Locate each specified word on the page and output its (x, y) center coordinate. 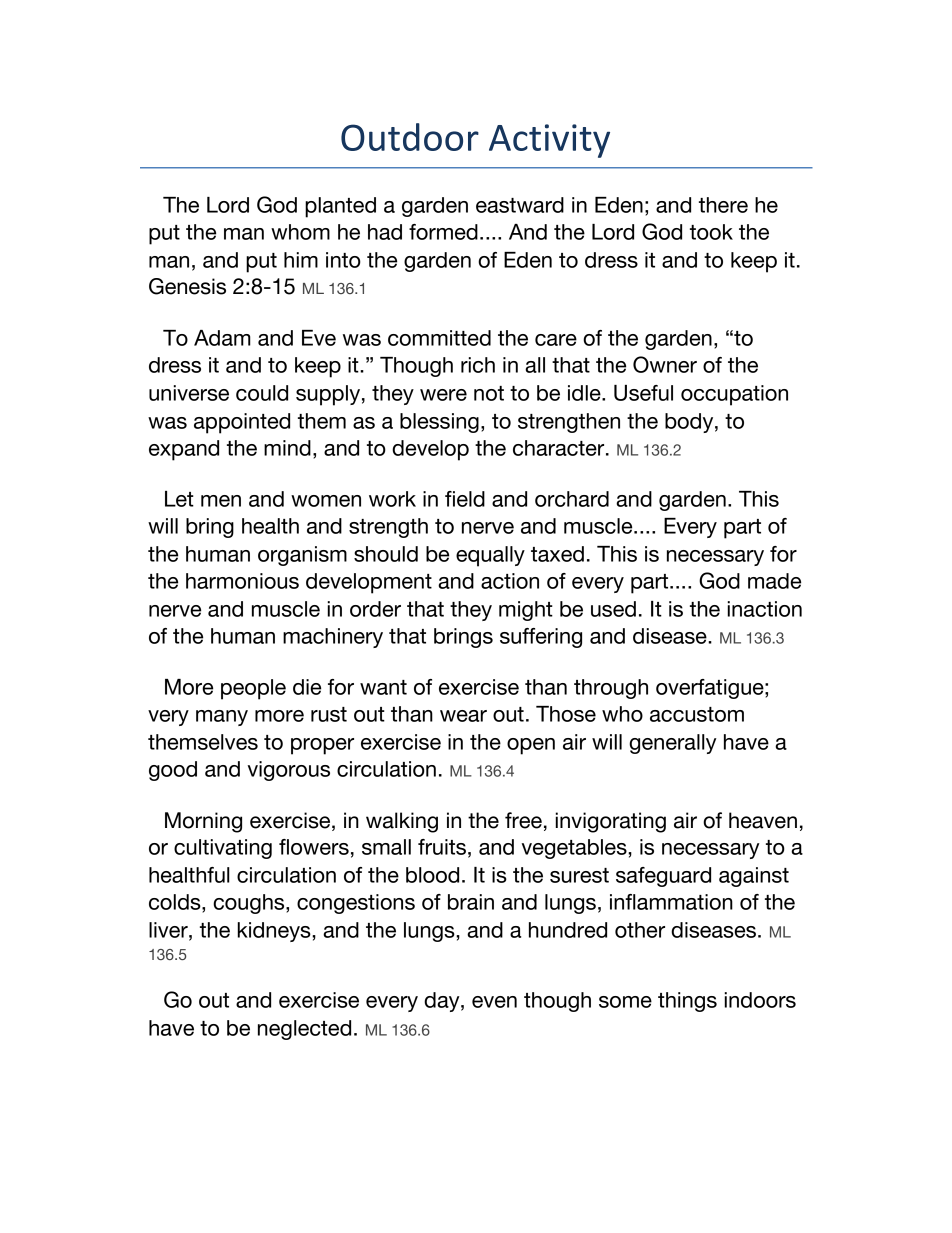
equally (490, 556)
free (523, 820)
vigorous (289, 771)
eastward (520, 205)
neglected (304, 1030)
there (723, 205)
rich (478, 365)
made (774, 581)
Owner (665, 364)
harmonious (242, 581)
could (262, 393)
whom (300, 232)
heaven (763, 820)
